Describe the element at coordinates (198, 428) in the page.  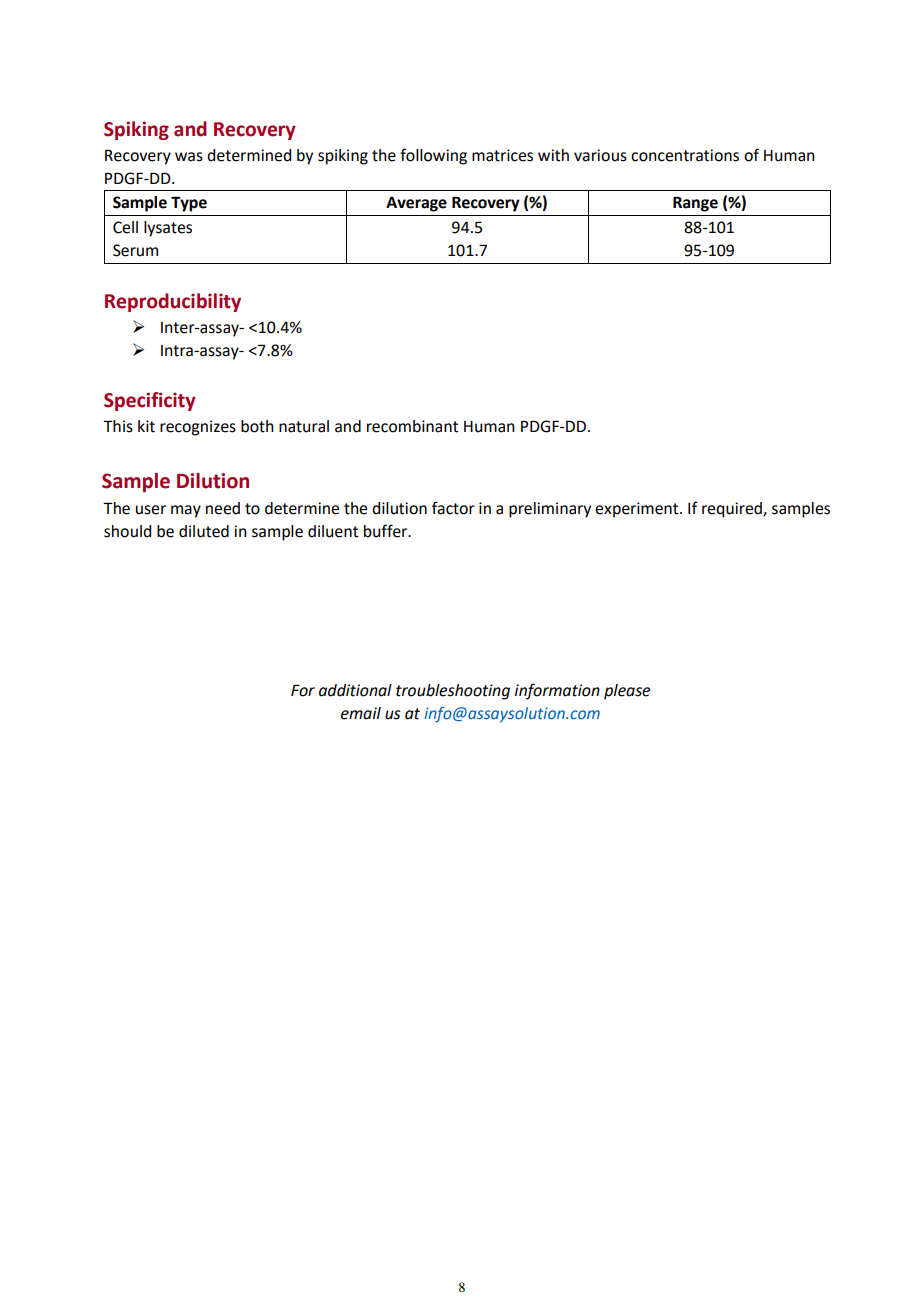
I see `recognizes` at that location.
